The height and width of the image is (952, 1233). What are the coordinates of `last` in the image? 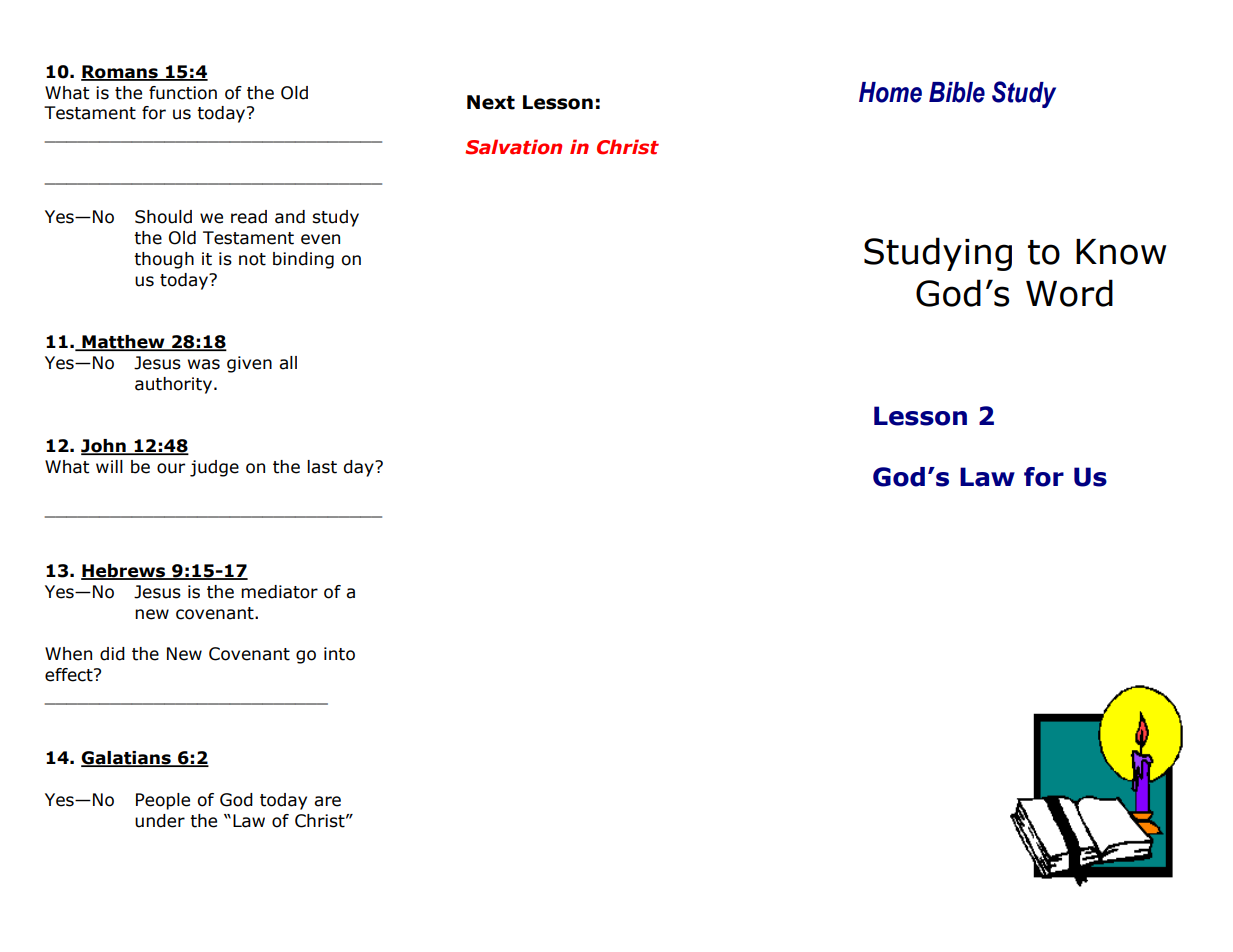 It's located at (322, 467).
